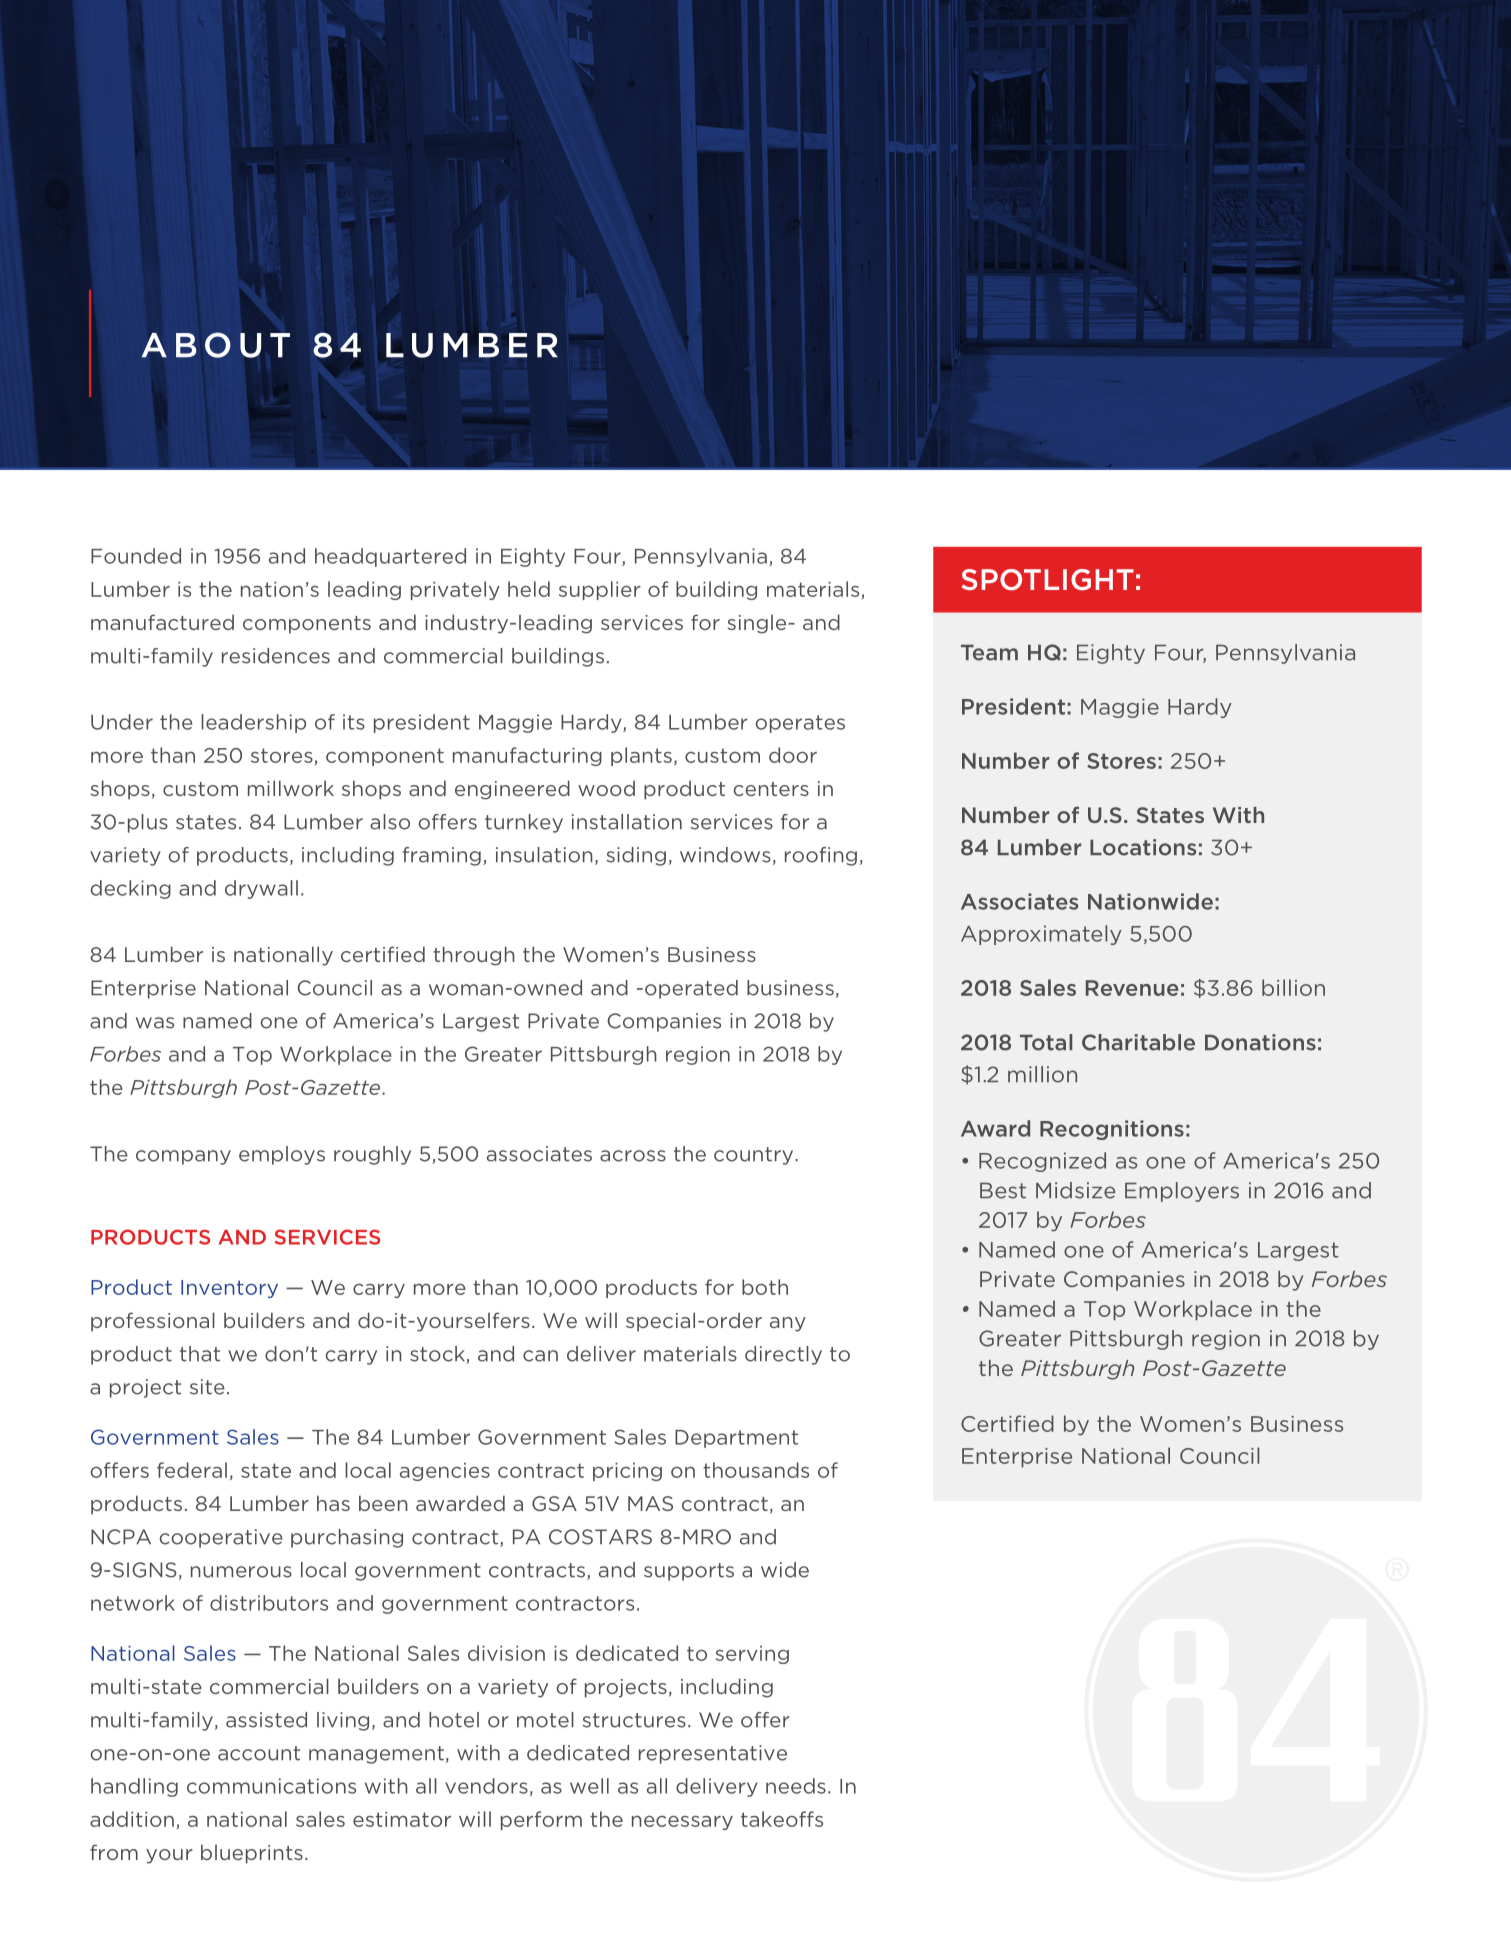 The image size is (1511, 1955). I want to click on Locations, so click(1143, 847).
